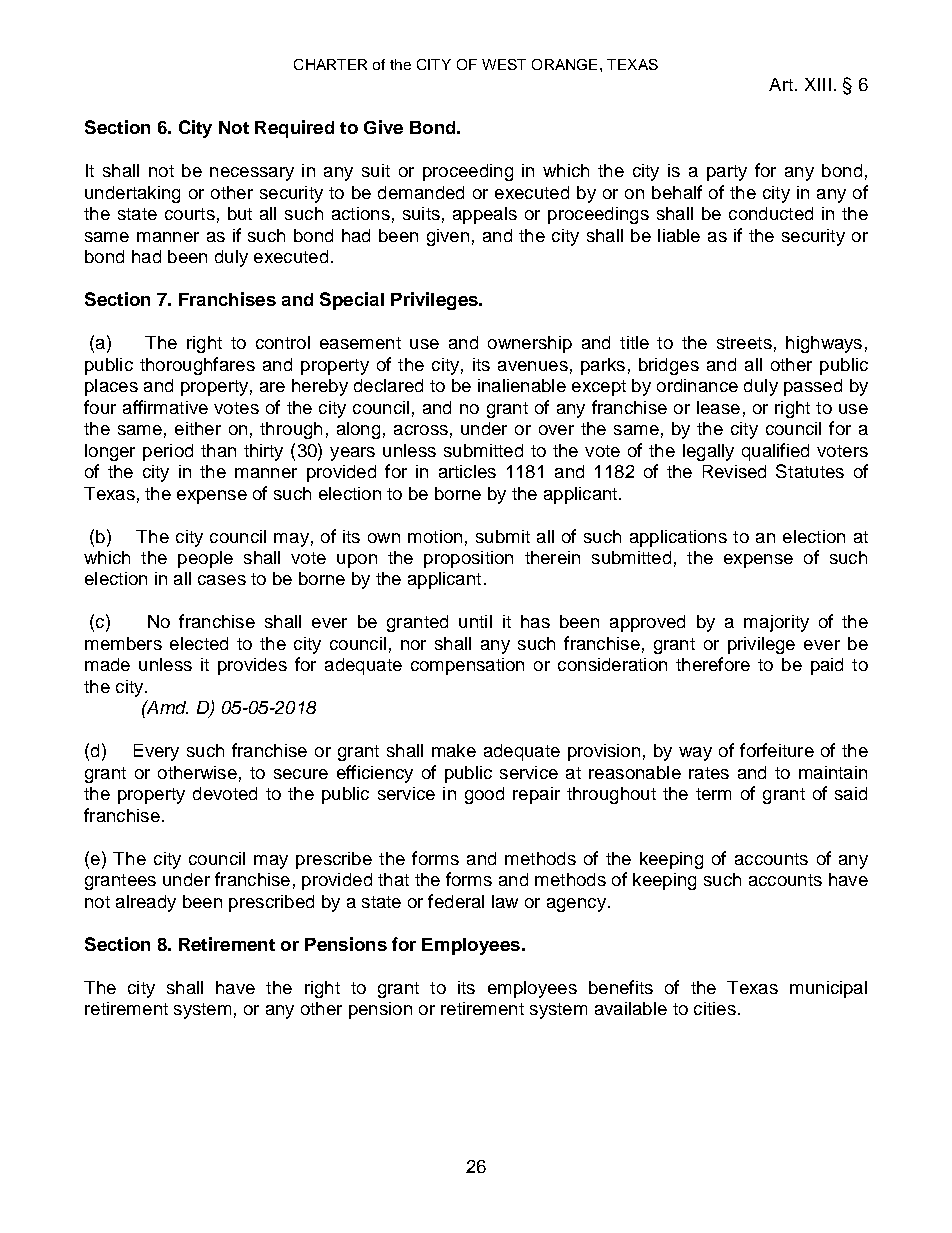  What do you see at coordinates (530, 344) in the screenshot?
I see `ownership` at bounding box center [530, 344].
